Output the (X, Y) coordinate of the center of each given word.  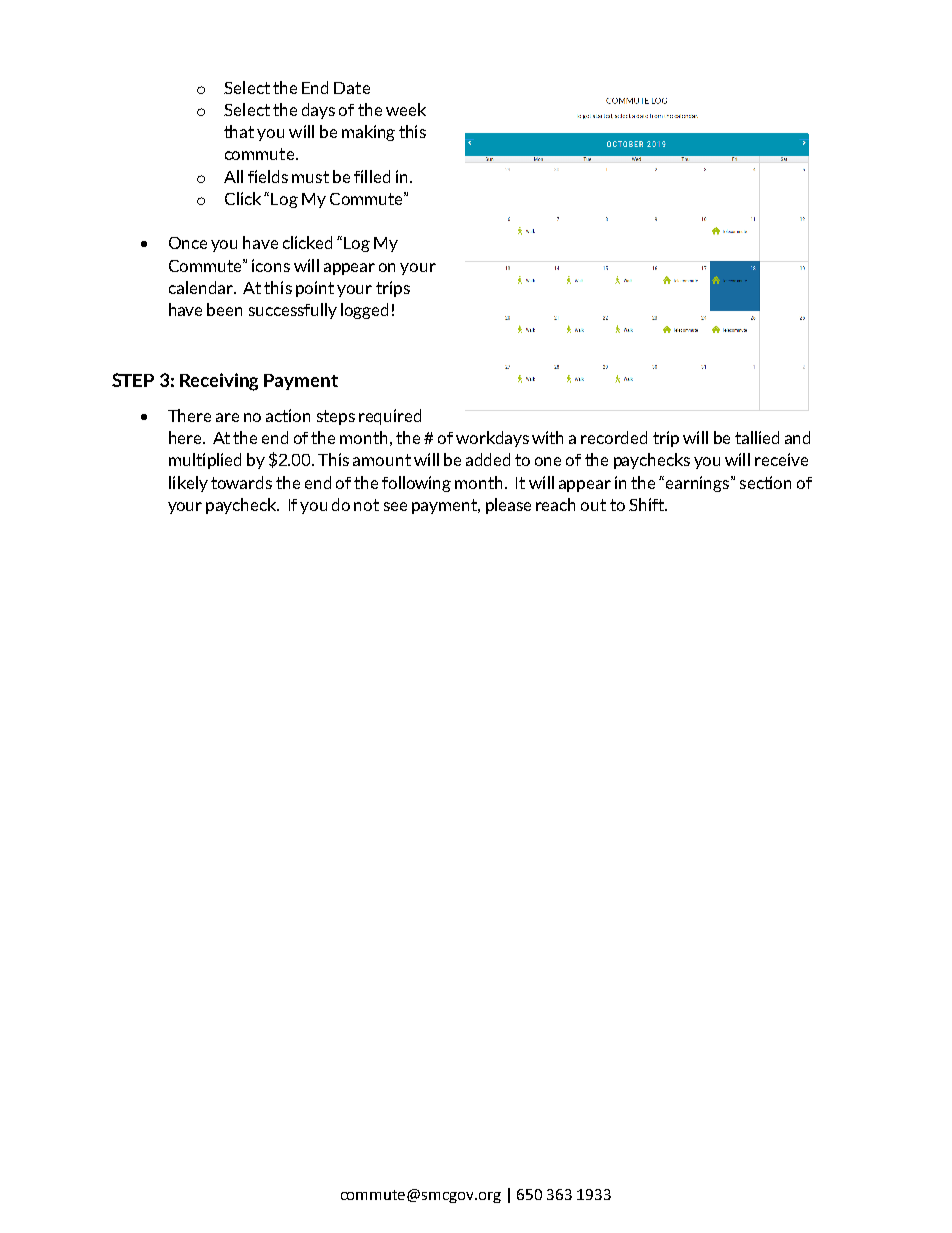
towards (241, 482)
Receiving (219, 382)
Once (188, 243)
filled (372, 176)
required (390, 417)
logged (364, 311)
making (368, 133)
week (406, 109)
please (508, 506)
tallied (757, 437)
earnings (699, 484)
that (239, 131)
